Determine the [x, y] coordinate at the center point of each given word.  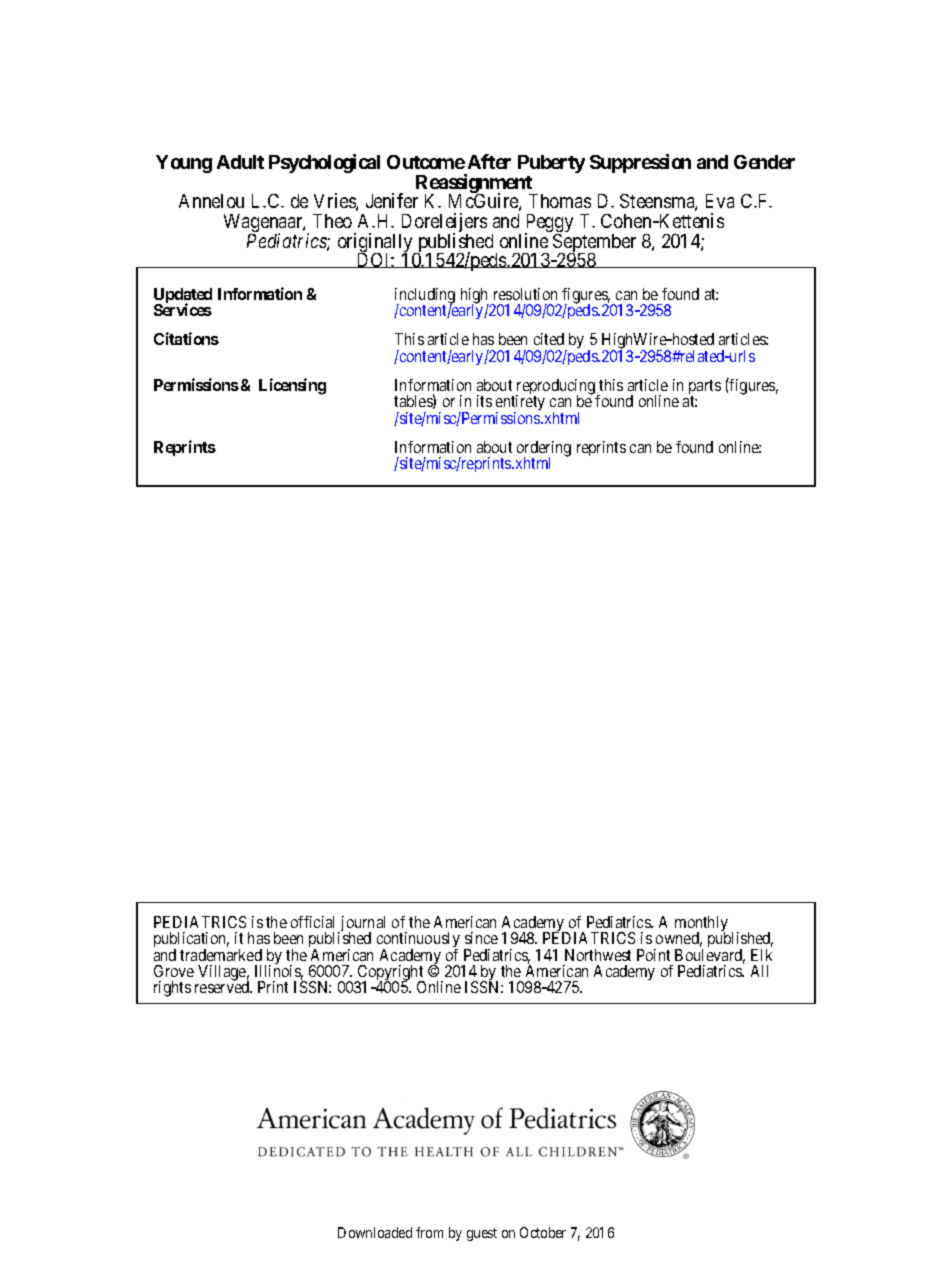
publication [191, 941]
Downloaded [375, 1232]
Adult [240, 162]
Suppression [640, 163]
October [543, 1232]
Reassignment [475, 185]
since [481, 938]
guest [482, 1234]
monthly [701, 925]
